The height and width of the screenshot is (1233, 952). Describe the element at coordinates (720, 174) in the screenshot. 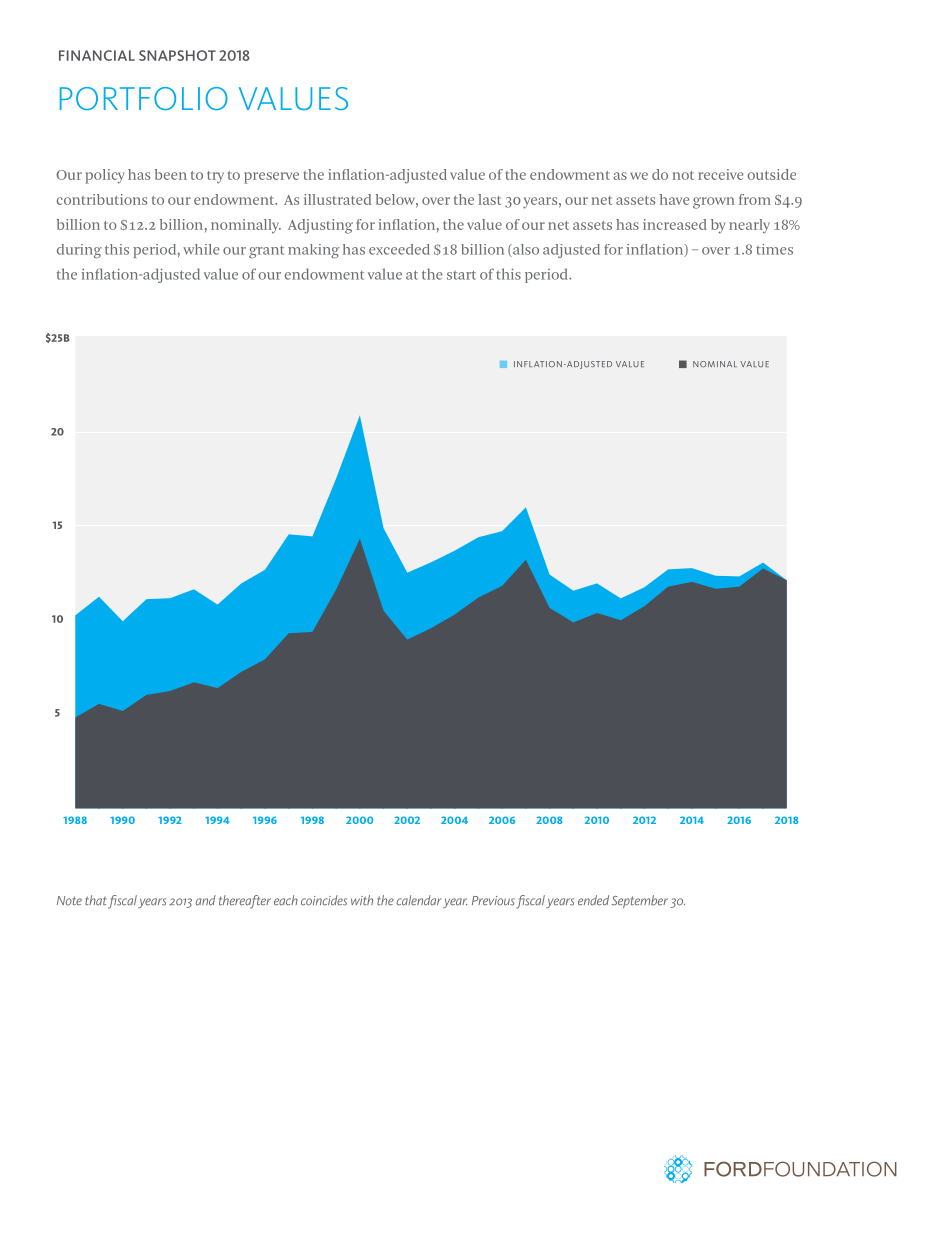

I see `receive` at that location.
